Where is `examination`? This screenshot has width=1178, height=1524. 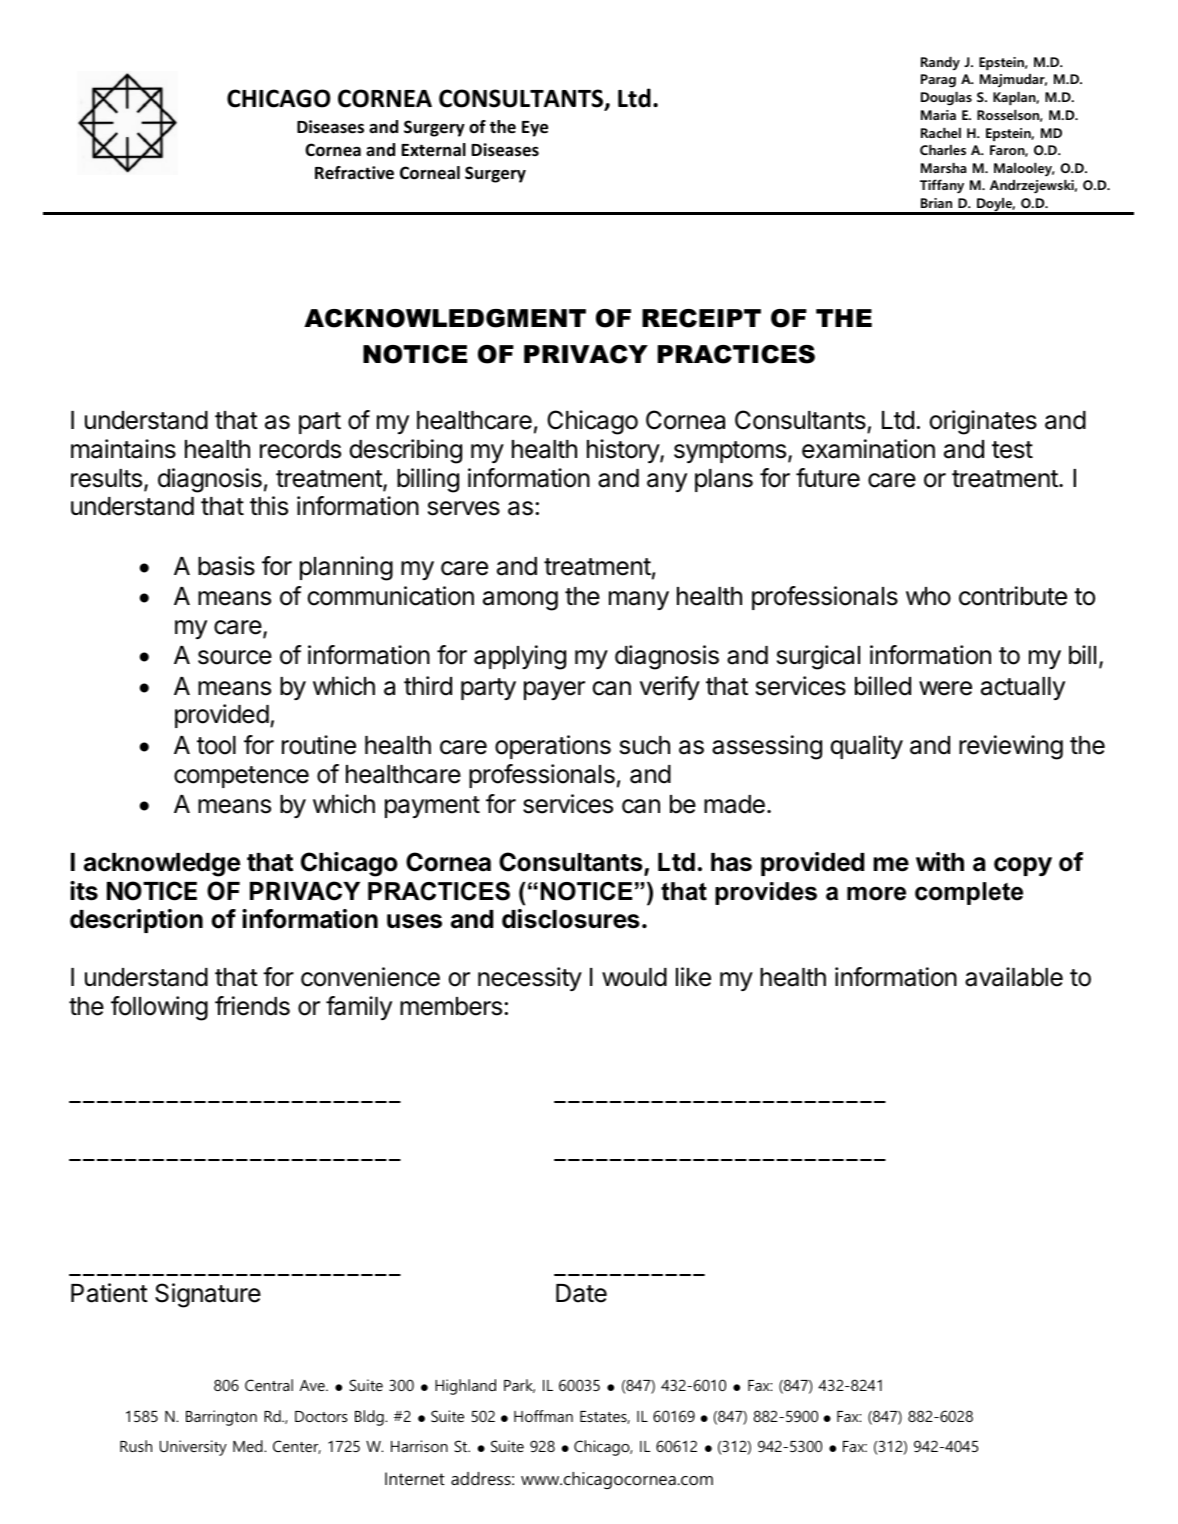
examination is located at coordinates (868, 449).
